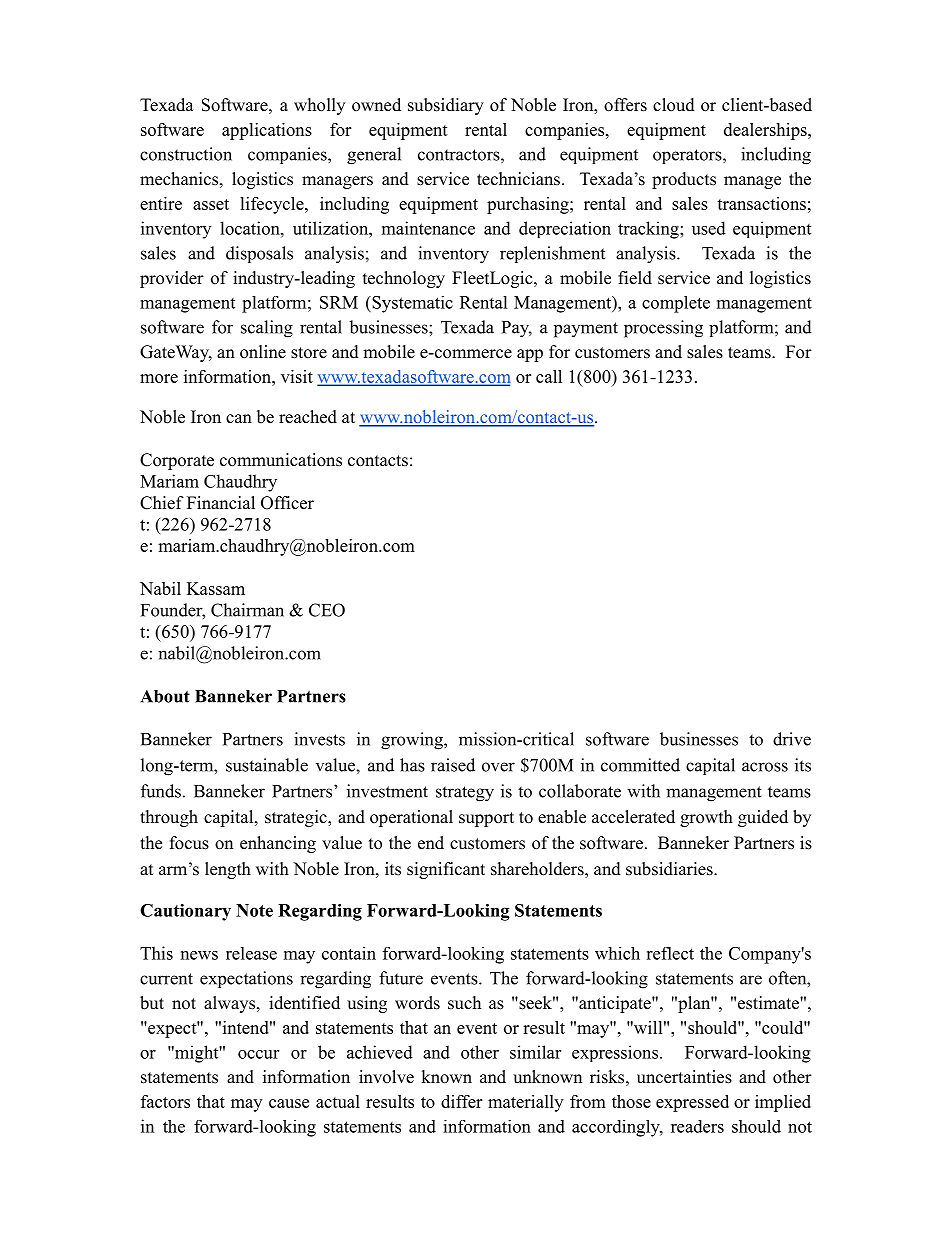 This screenshot has height=1233, width=952. What do you see at coordinates (258, 1054) in the screenshot?
I see `occur` at bounding box center [258, 1054].
